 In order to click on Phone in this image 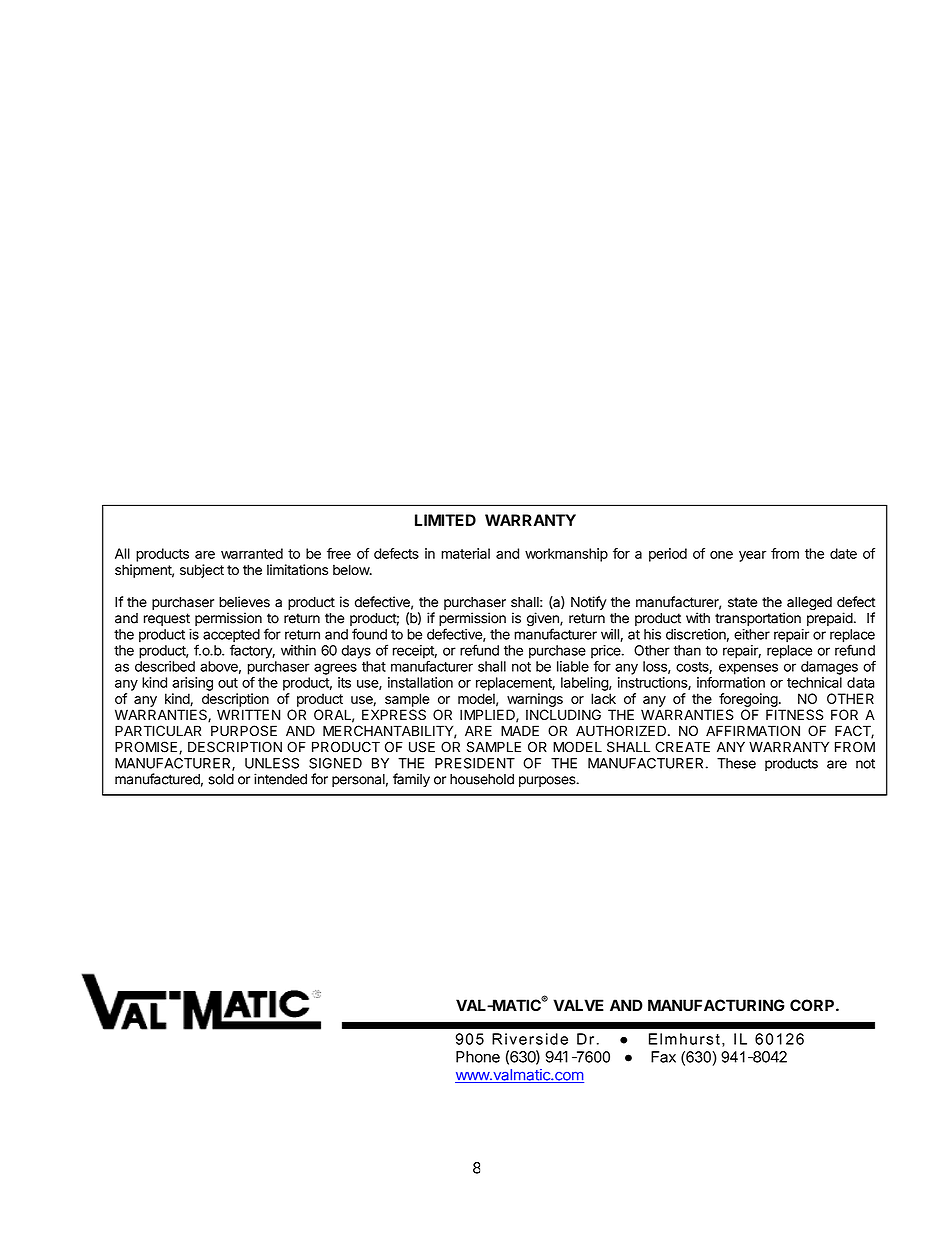, I will do `click(478, 1057)`.
